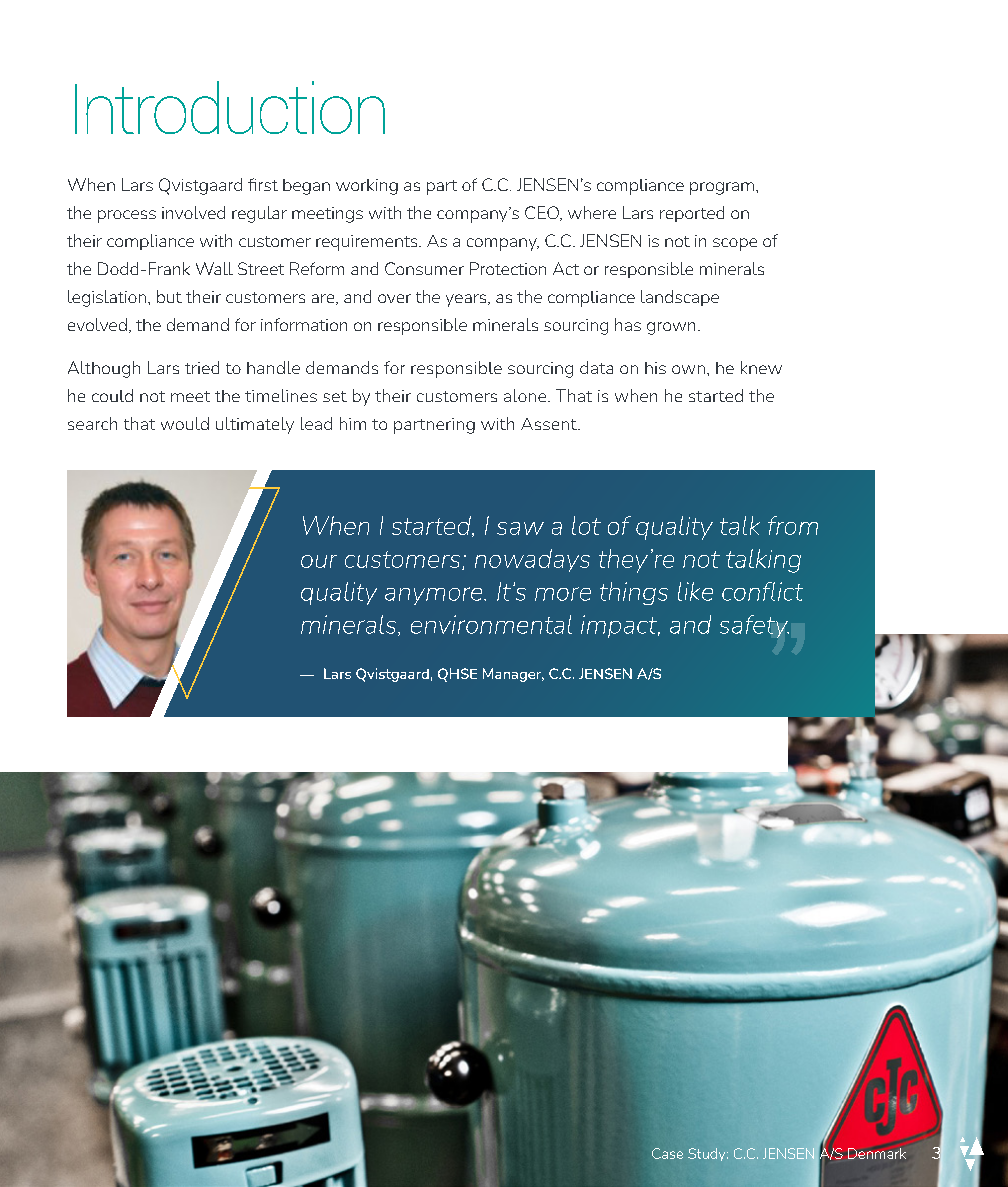  What do you see at coordinates (667, 1153) in the page?
I see `Case` at bounding box center [667, 1153].
